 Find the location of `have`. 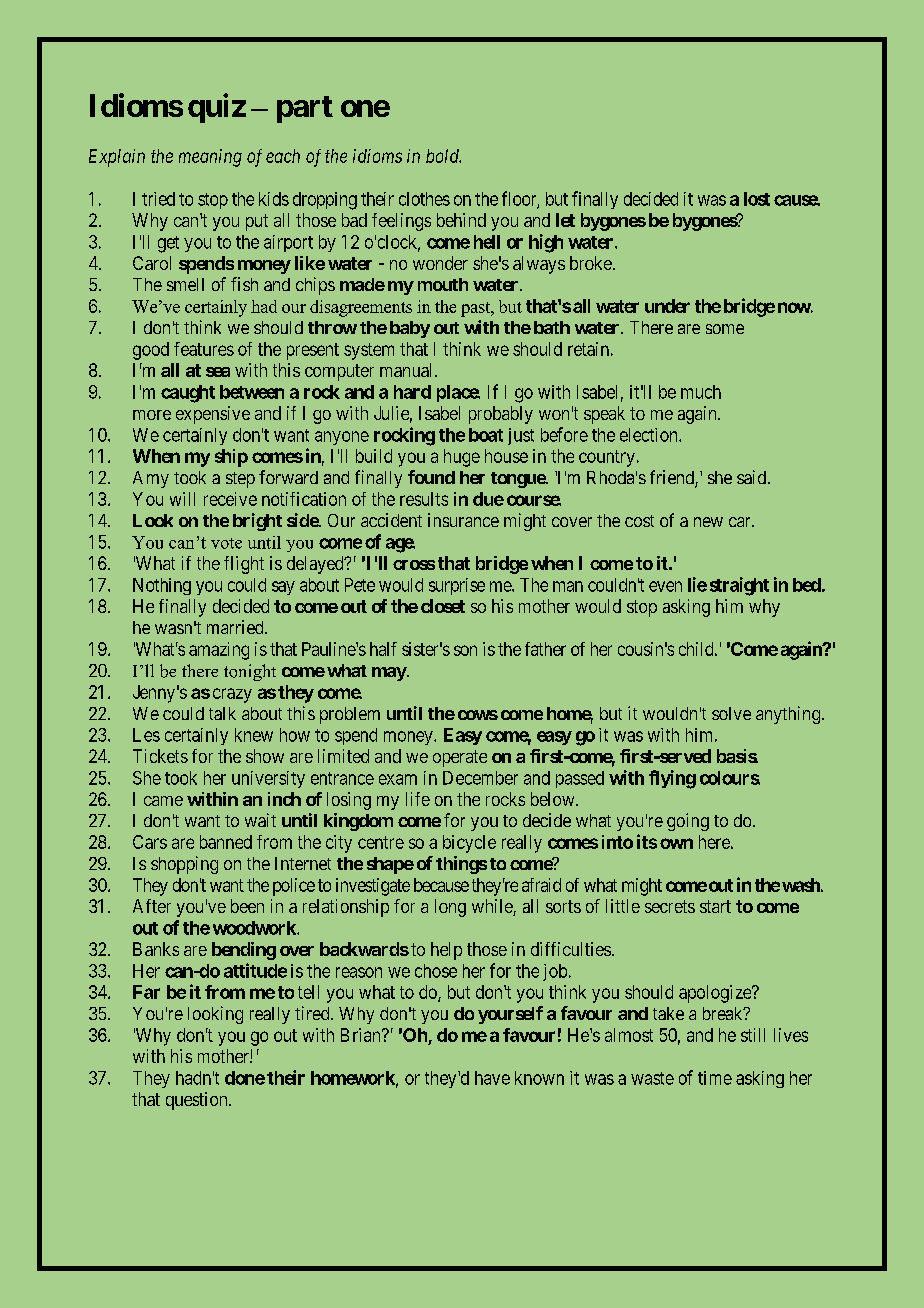

have is located at coordinates (492, 1078).
